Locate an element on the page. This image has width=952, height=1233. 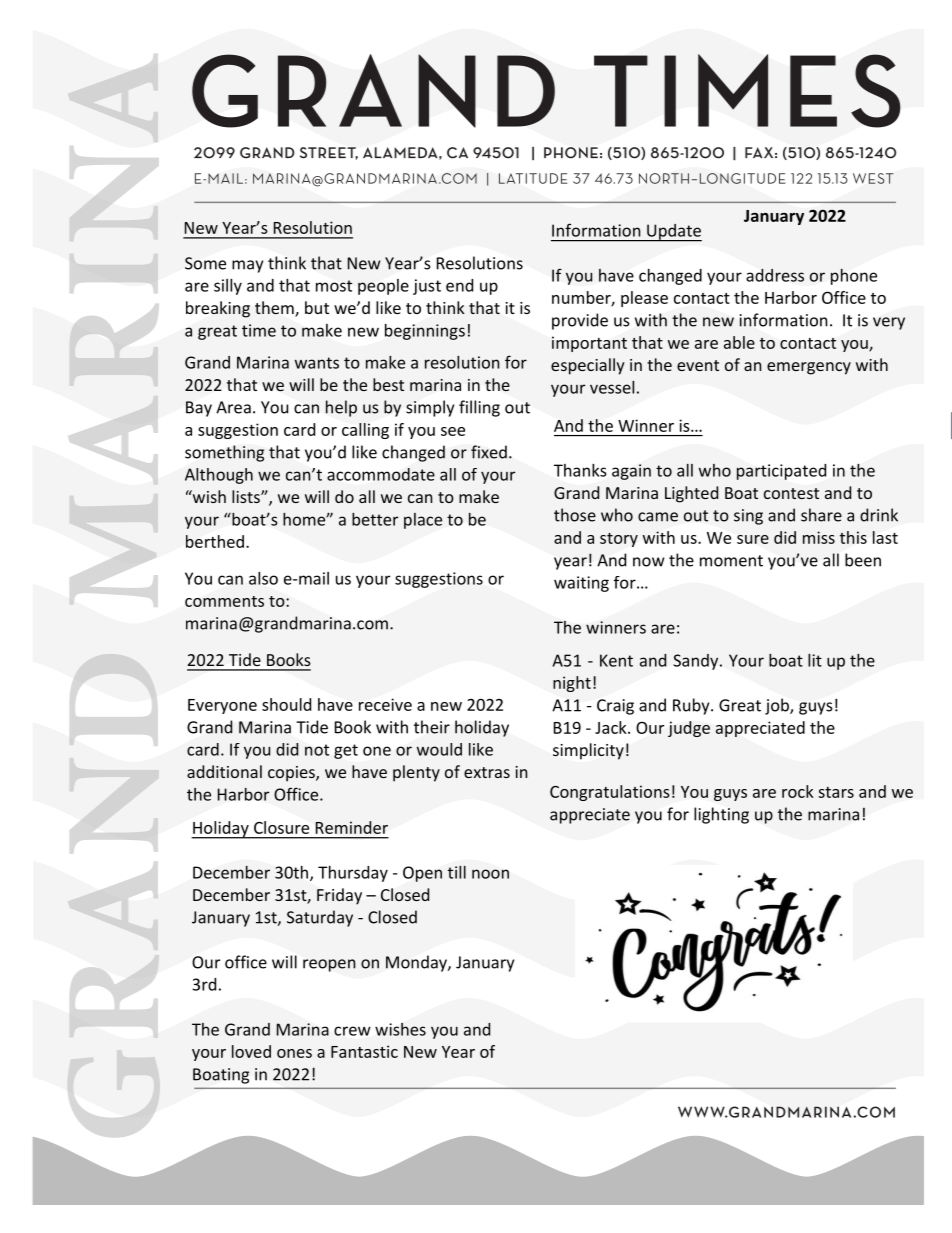
comments is located at coordinates (224, 601).
